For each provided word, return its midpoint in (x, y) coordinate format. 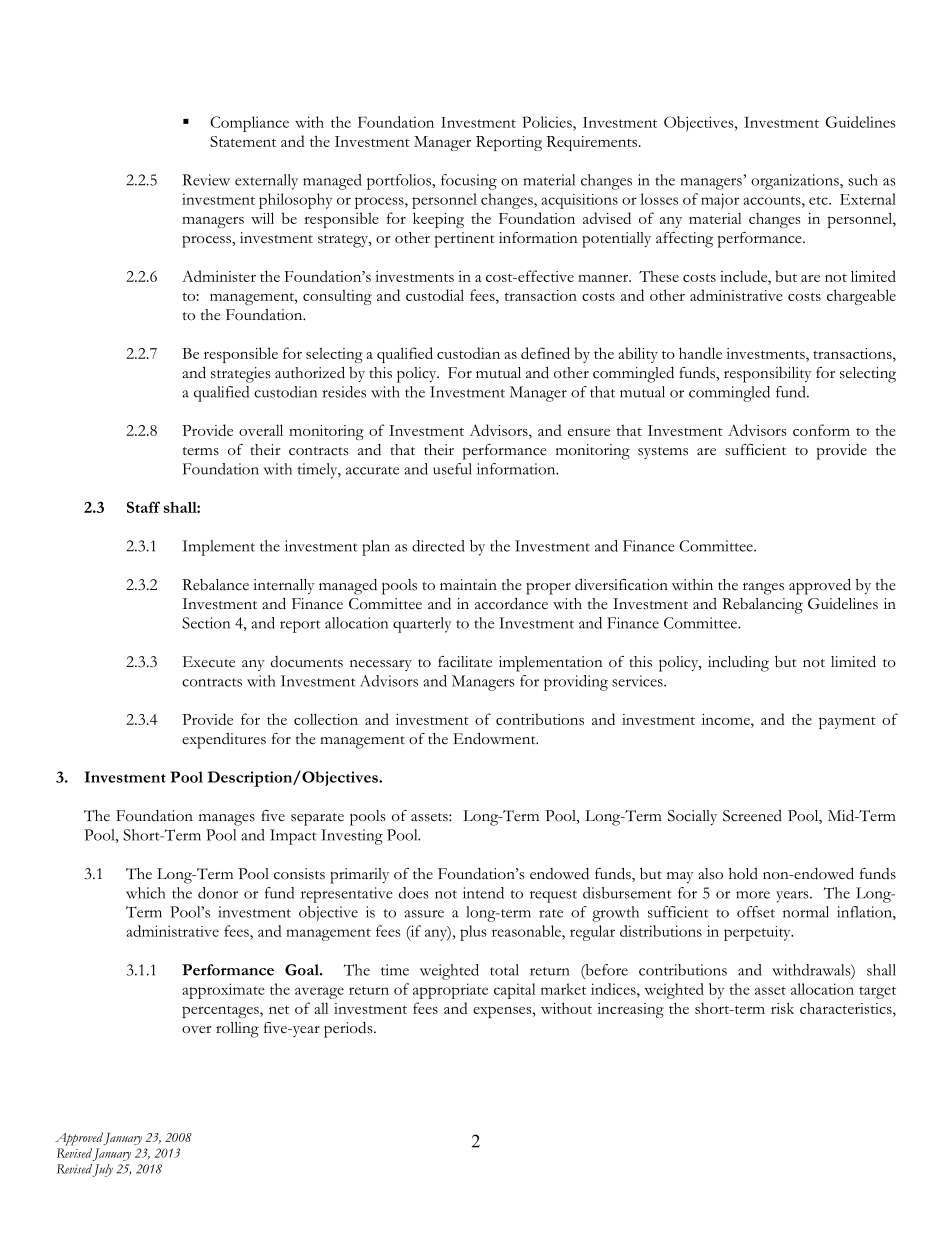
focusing (469, 182)
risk (782, 1008)
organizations (796, 182)
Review (206, 180)
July (103, 1170)
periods (349, 1030)
